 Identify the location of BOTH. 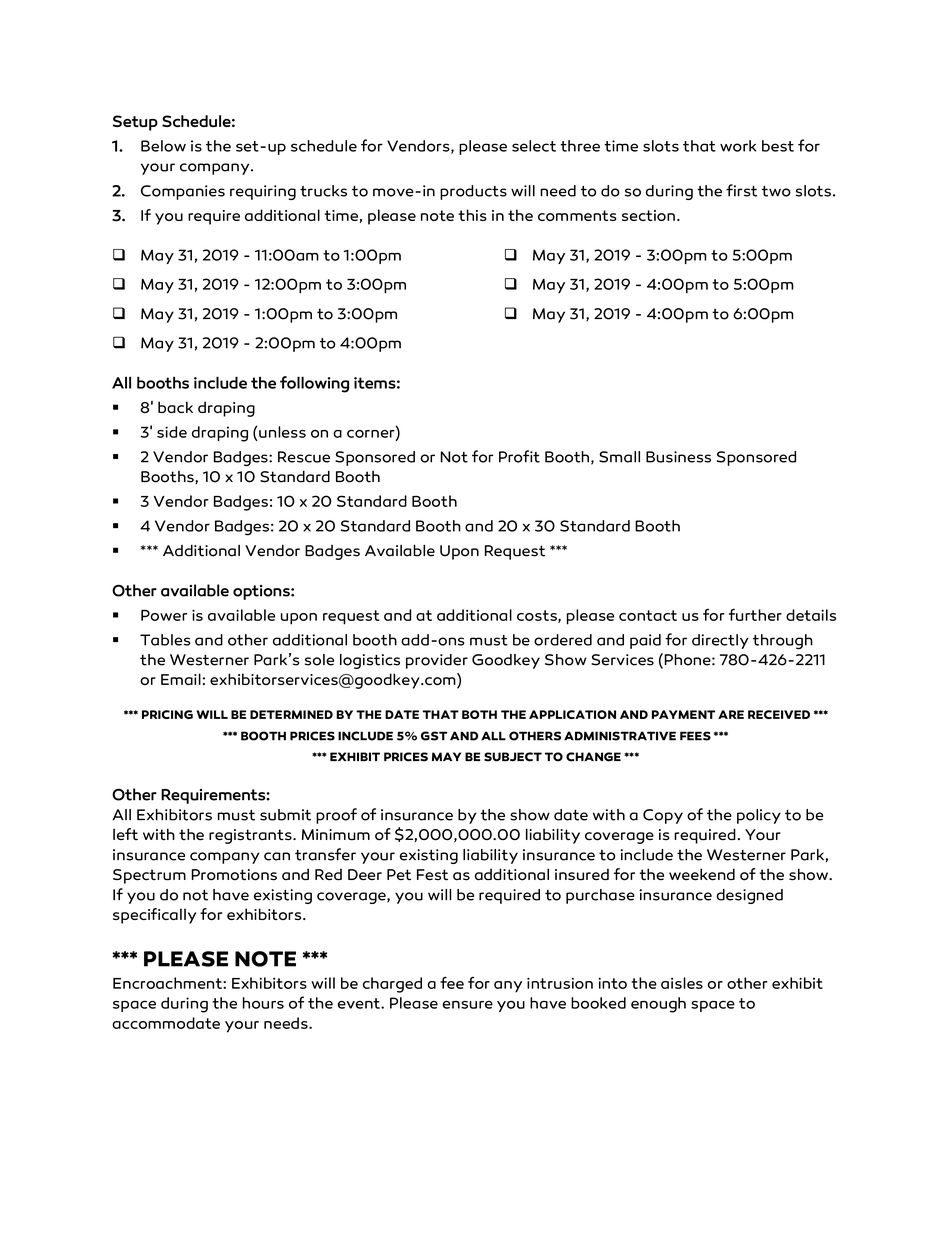
(479, 714).
